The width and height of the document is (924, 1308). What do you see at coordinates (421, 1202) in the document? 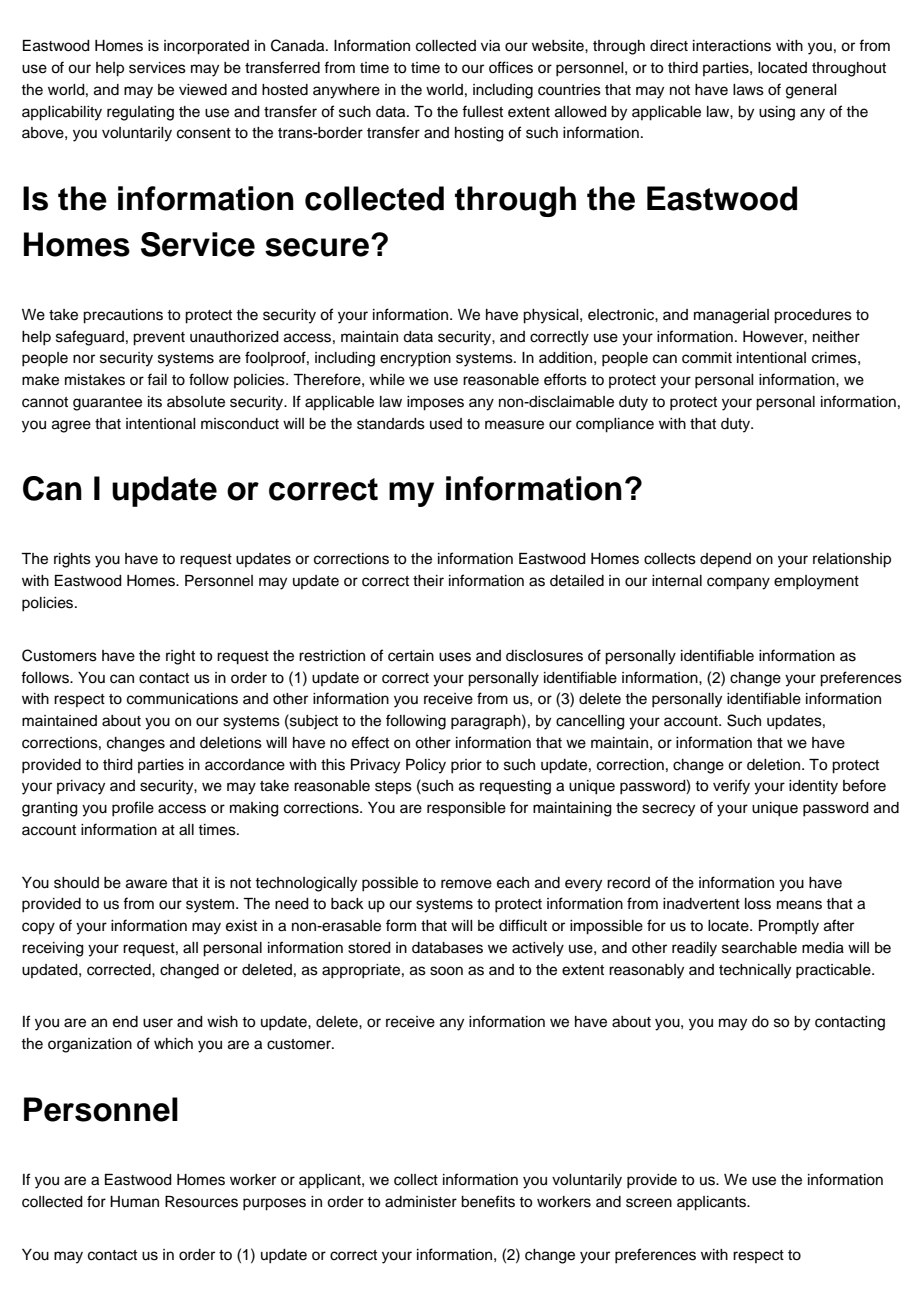
I see `administer` at bounding box center [421, 1202].
